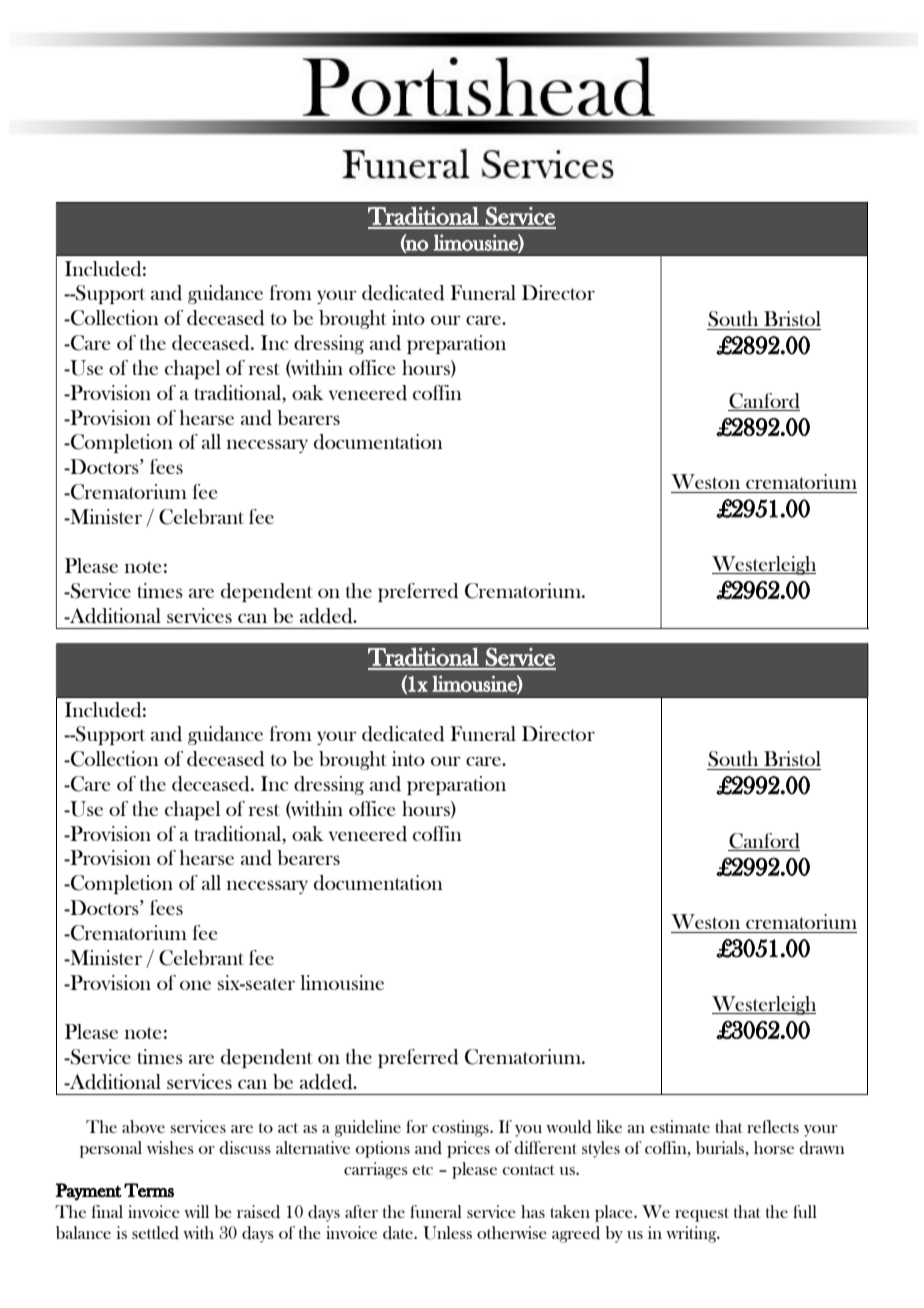 This document has height=1308, width=924. I want to click on etc, so click(422, 1170).
